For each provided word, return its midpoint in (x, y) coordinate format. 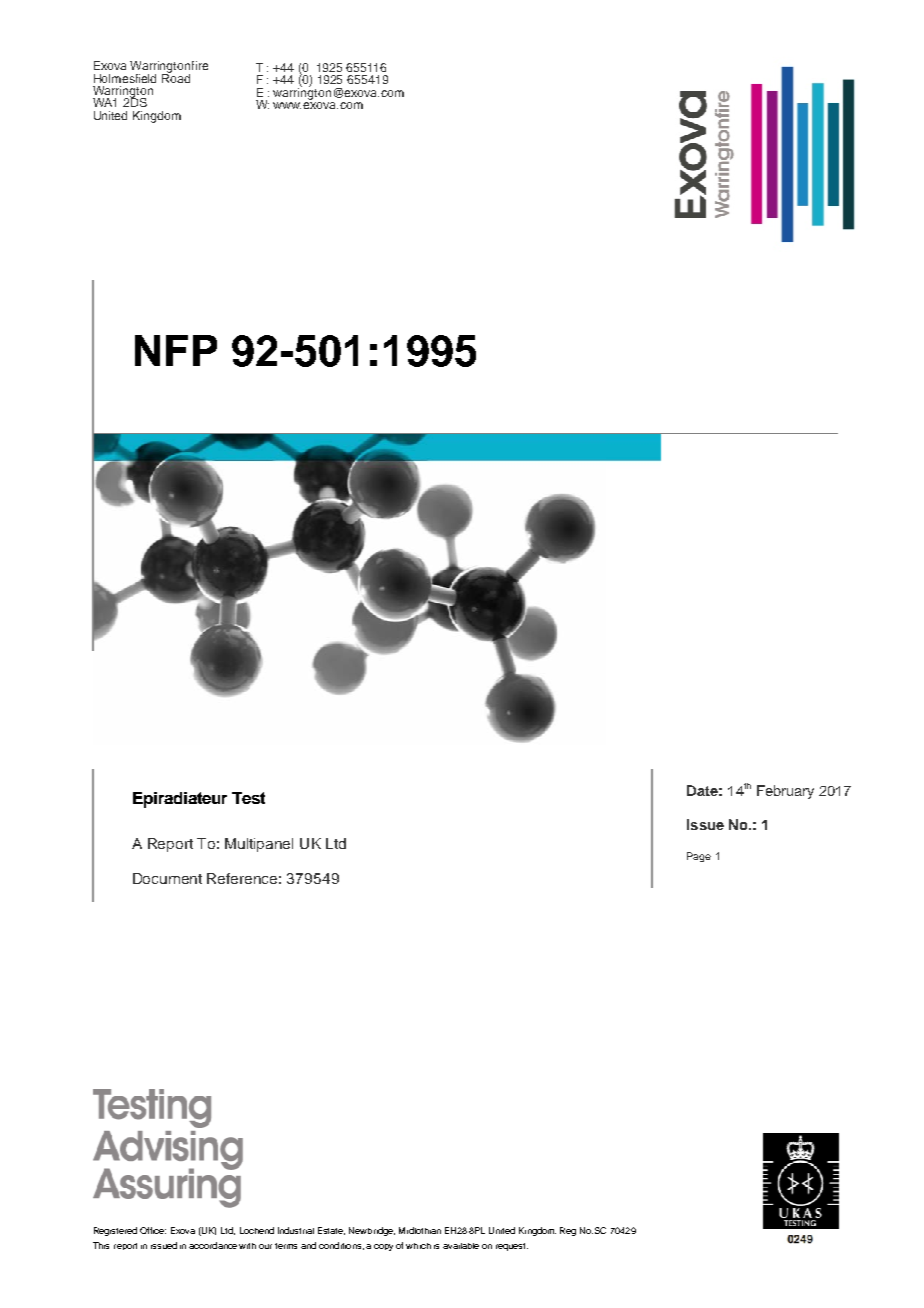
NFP (176, 350)
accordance (213, 1245)
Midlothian (420, 1230)
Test (248, 798)
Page (699, 857)
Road (176, 77)
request (512, 1247)
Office (153, 1230)
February (785, 792)
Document (167, 878)
